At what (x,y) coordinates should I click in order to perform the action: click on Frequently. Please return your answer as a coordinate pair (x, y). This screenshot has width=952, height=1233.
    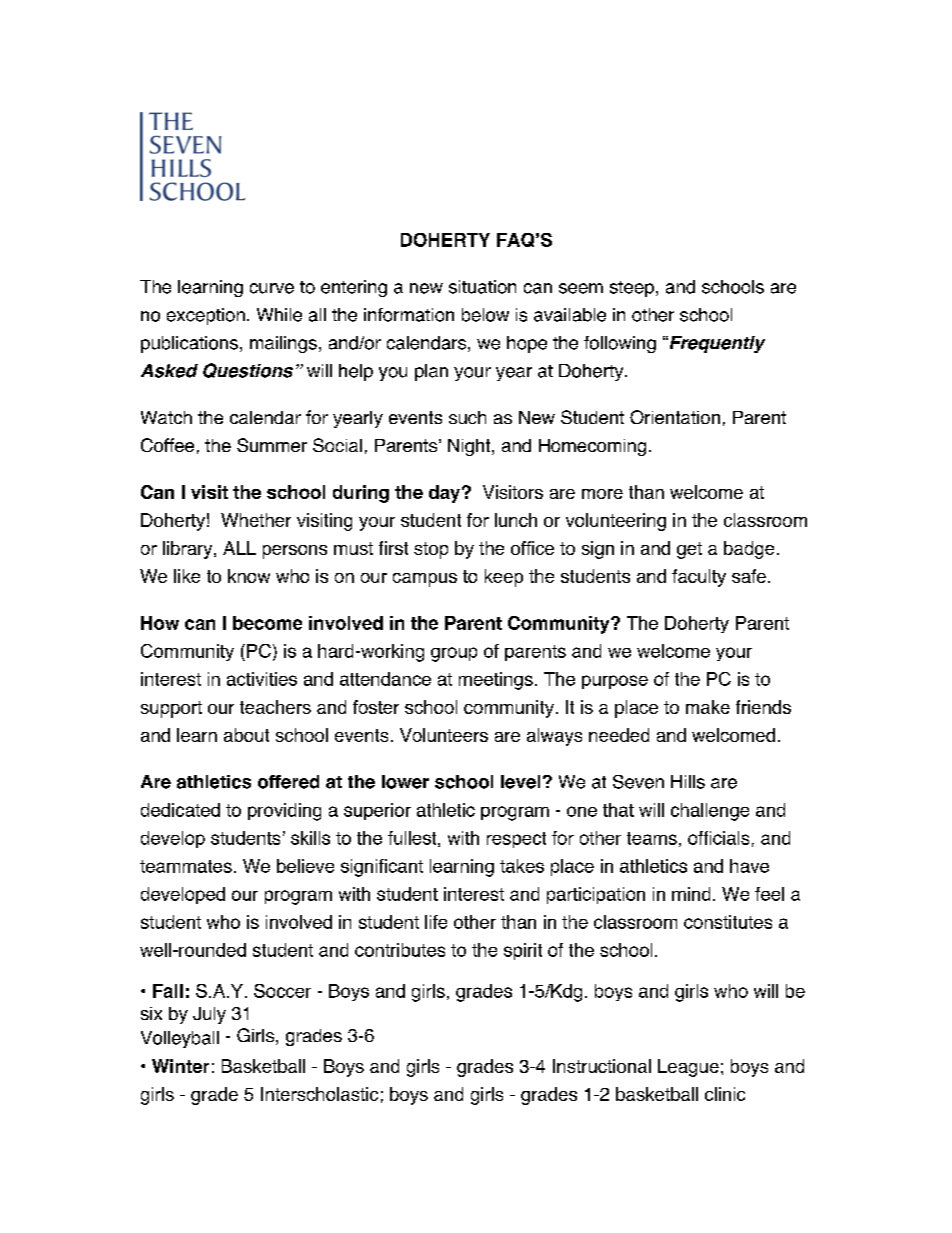
    Looking at the image, I should click on (716, 344).
